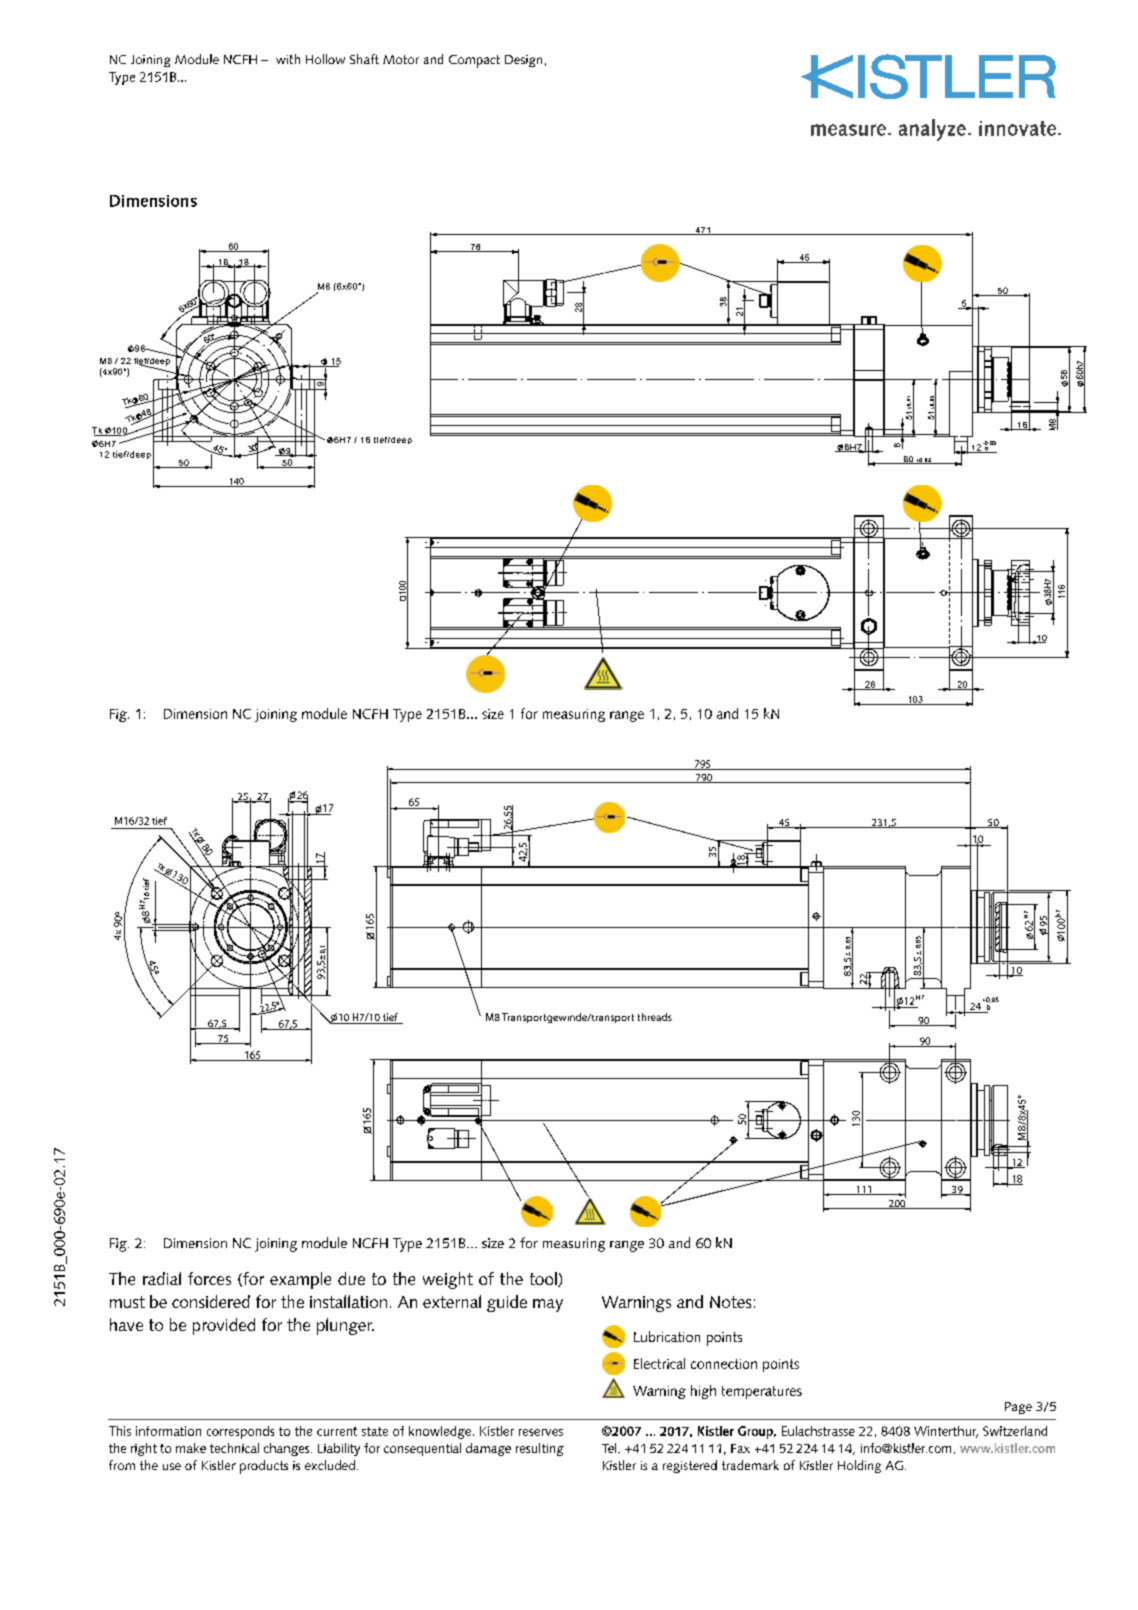 The image size is (1138, 1610). Describe the element at coordinates (474, 61) in the page. I see `Compact` at that location.
